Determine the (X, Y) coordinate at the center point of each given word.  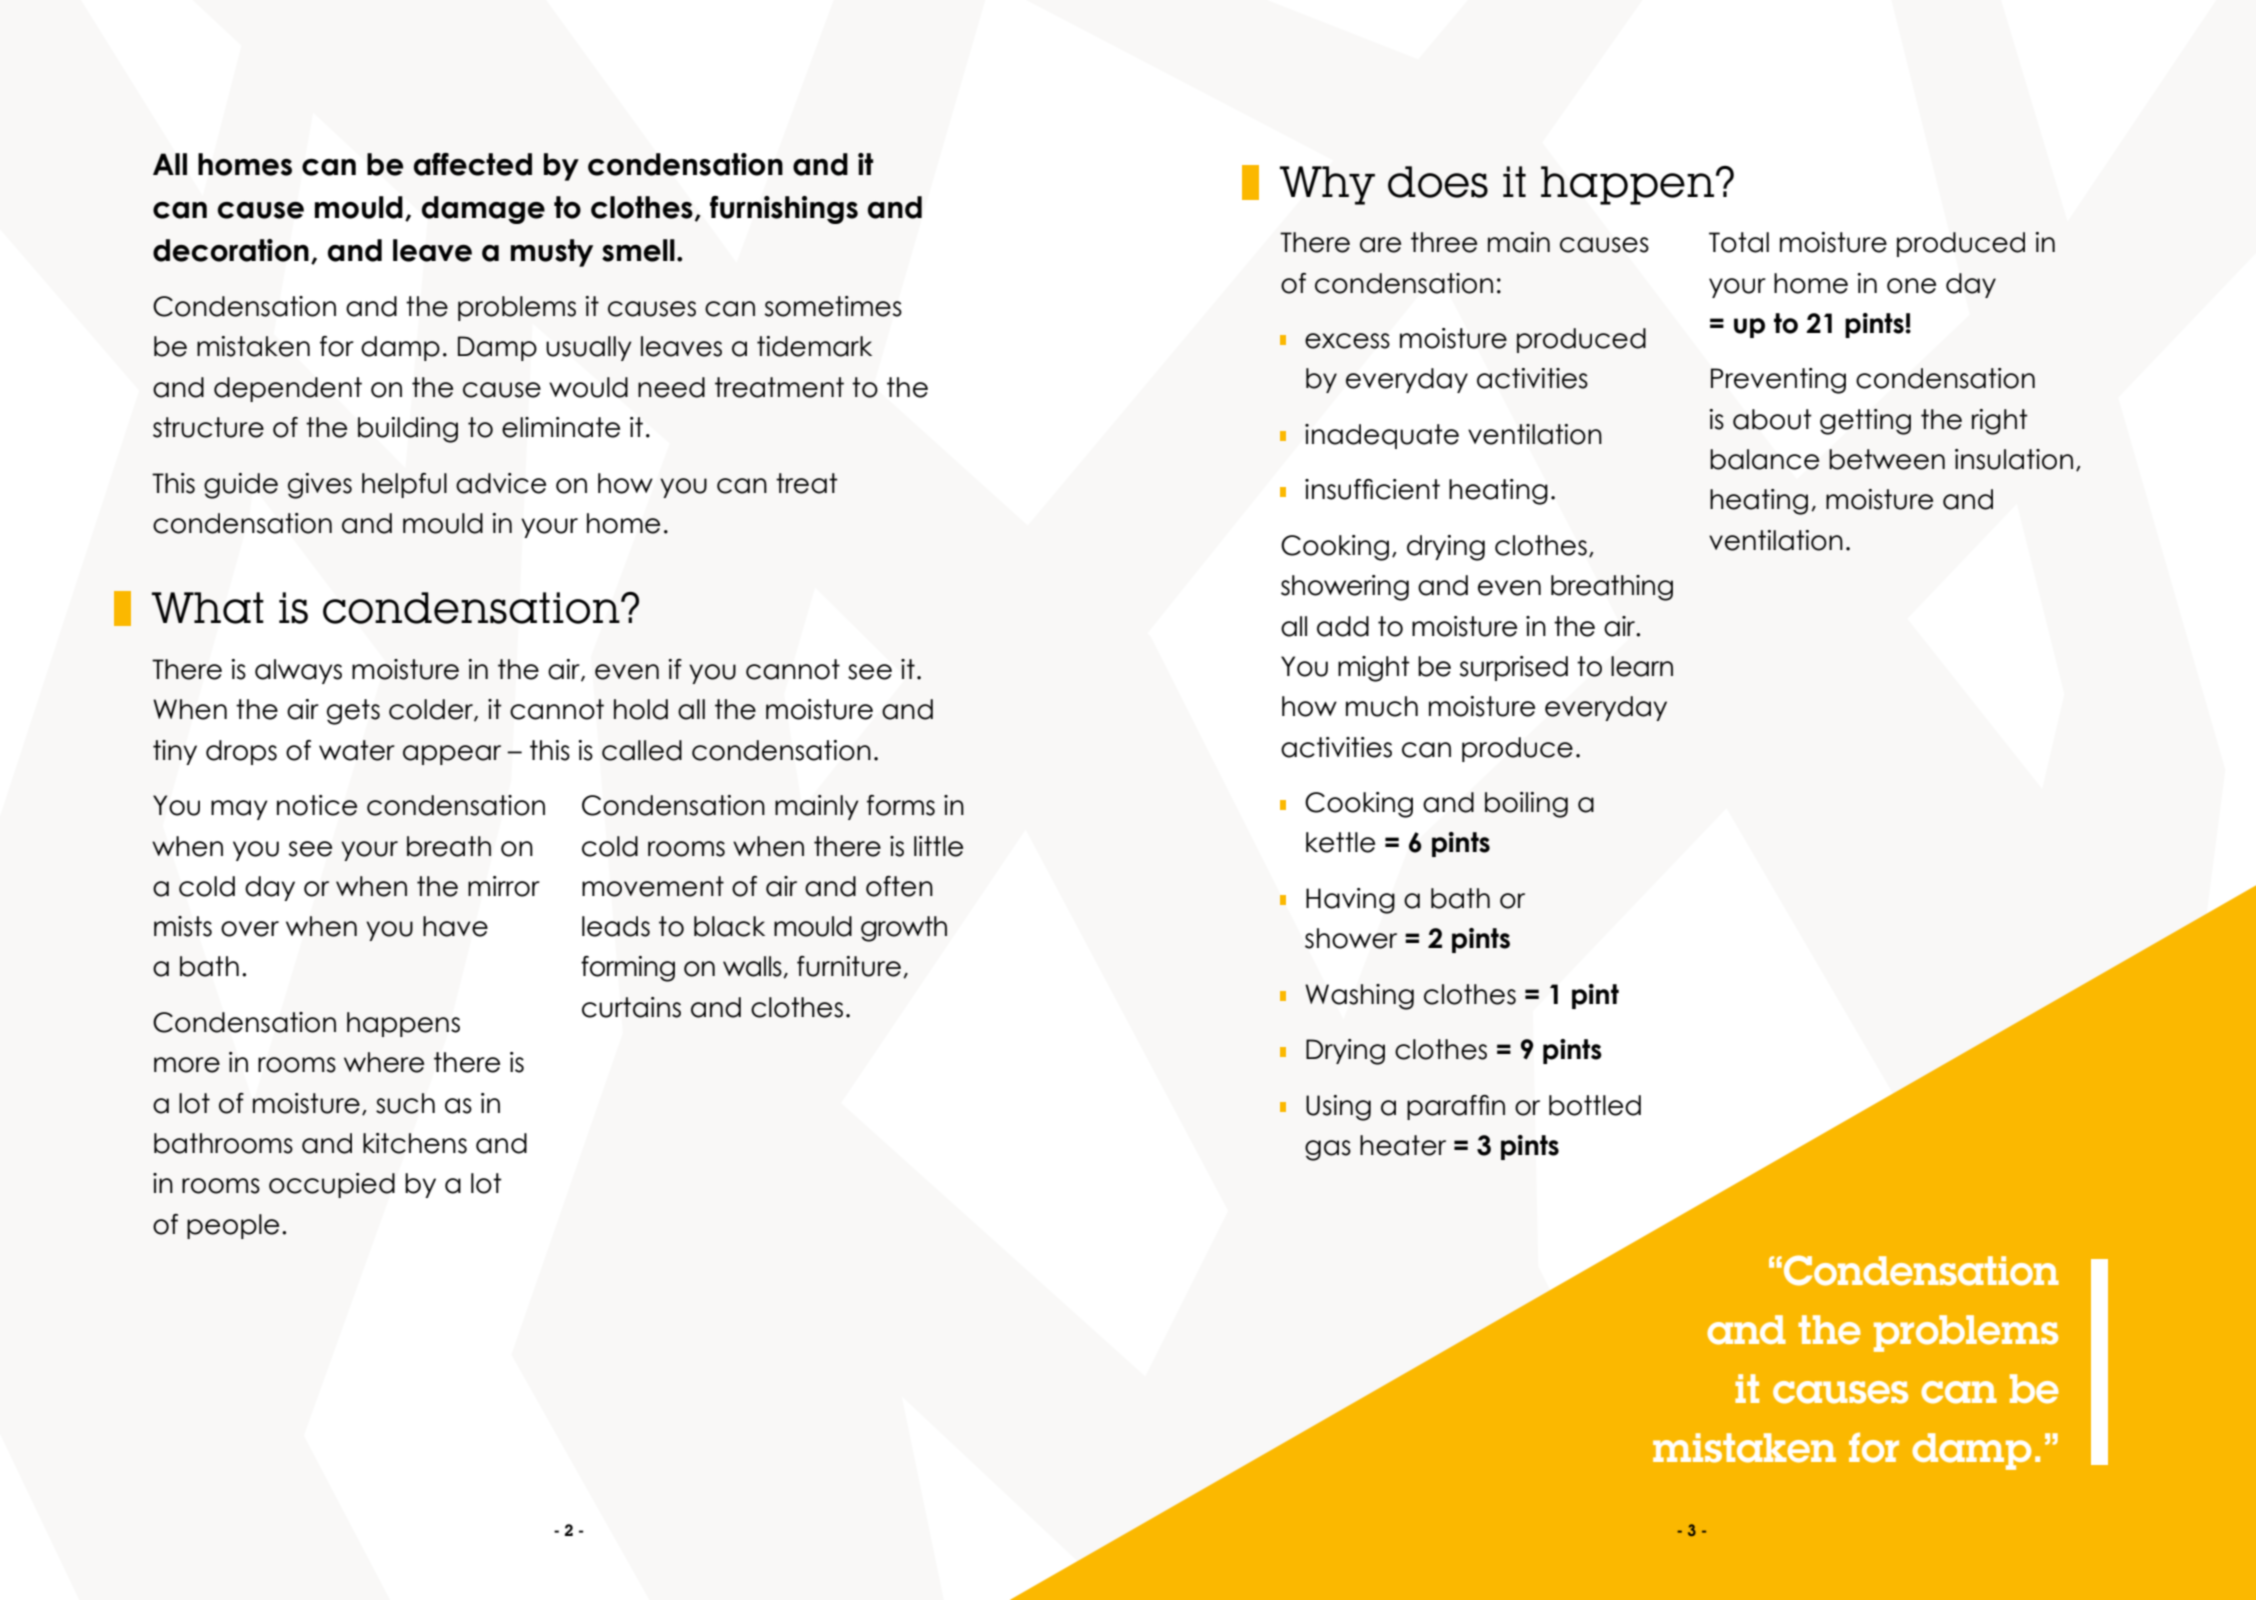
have (455, 926)
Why (1327, 185)
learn (1642, 666)
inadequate (1382, 436)
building (408, 430)
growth (904, 929)
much (1382, 706)
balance (1764, 459)
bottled (1595, 1105)
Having (1350, 901)
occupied (332, 1185)
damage (483, 210)
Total (1739, 242)
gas (1328, 1150)
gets (353, 712)
